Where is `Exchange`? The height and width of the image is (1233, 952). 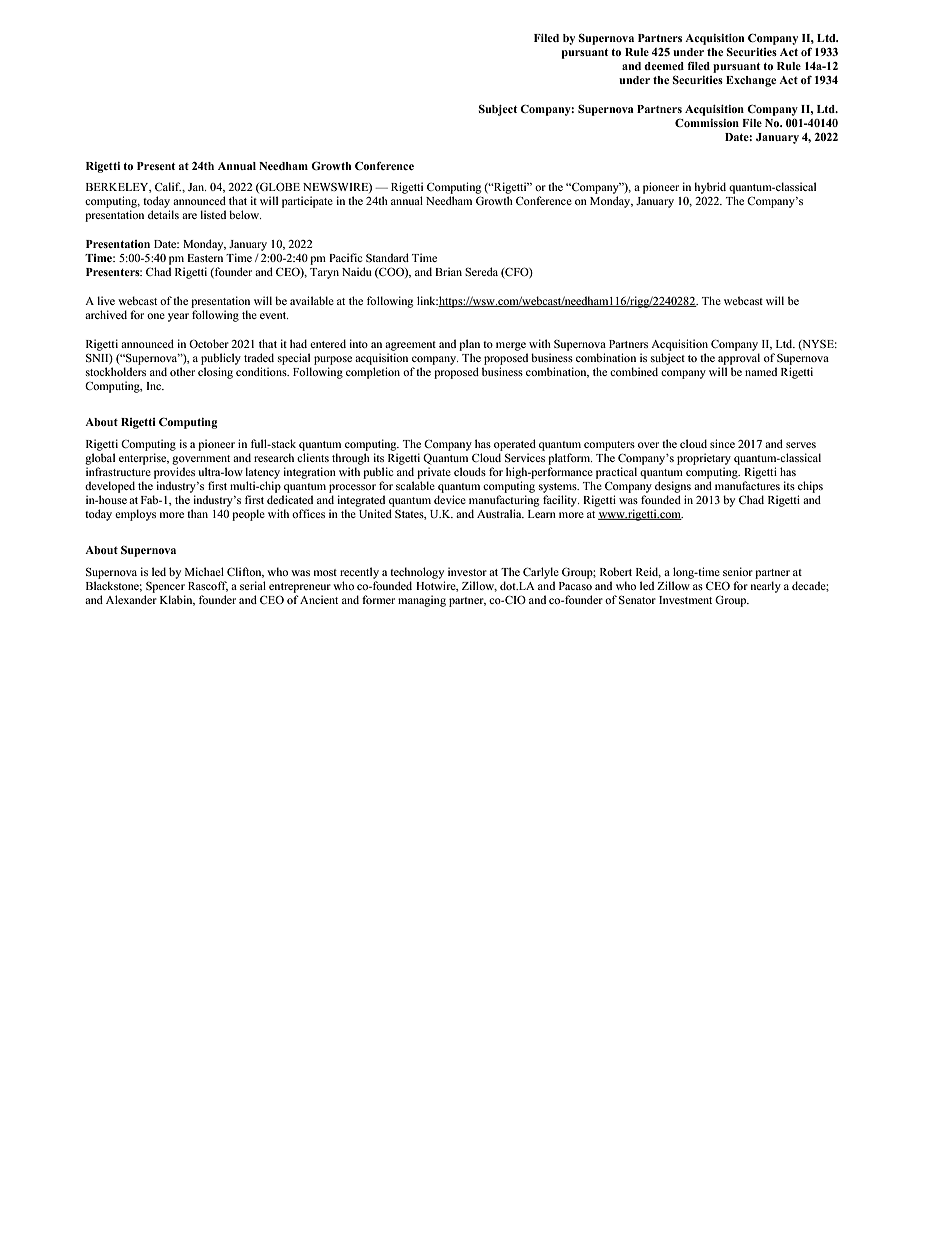 Exchange is located at coordinates (751, 81).
